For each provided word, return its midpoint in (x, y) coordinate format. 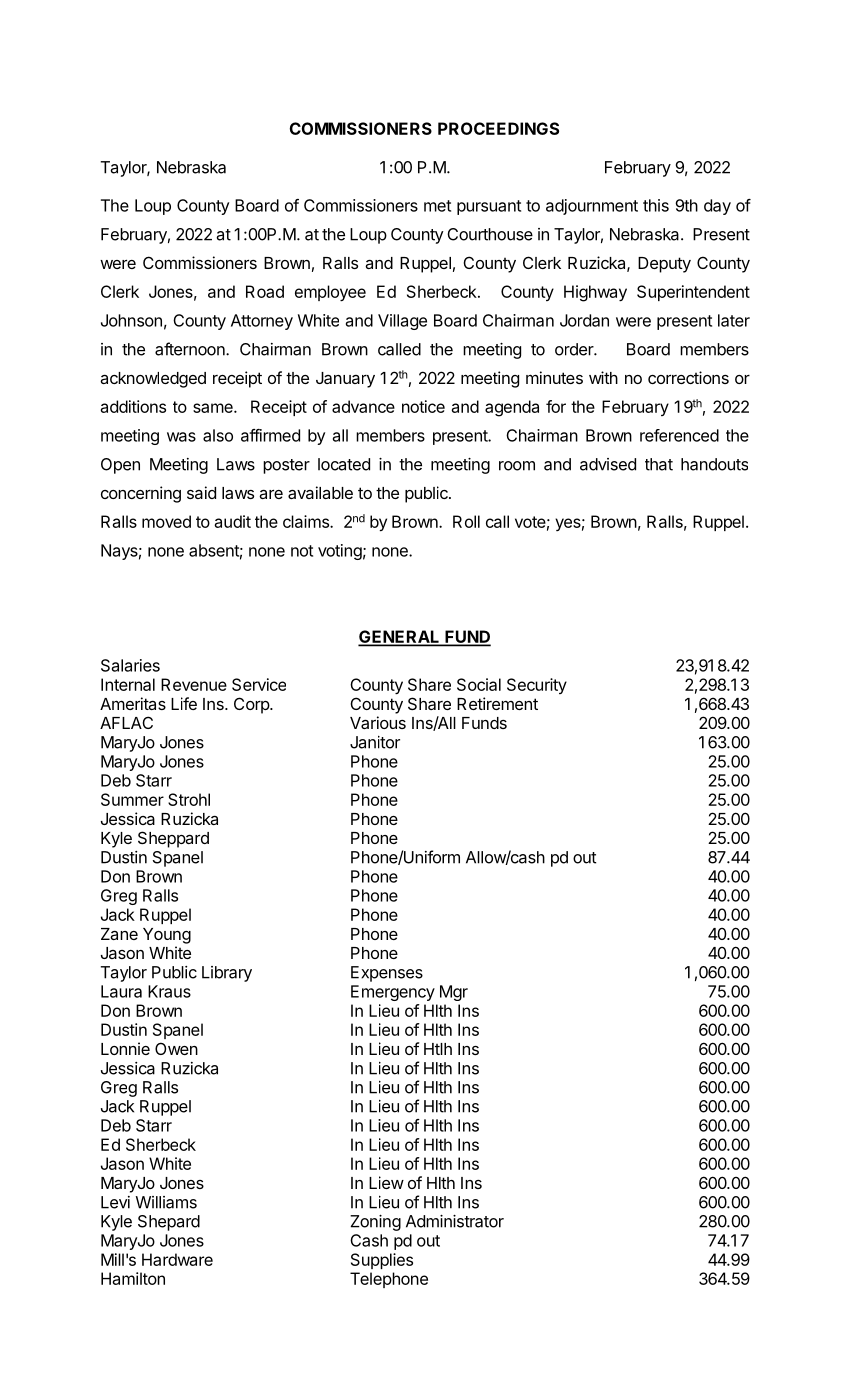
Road (265, 291)
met (437, 206)
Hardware (177, 1259)
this (656, 205)
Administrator (455, 1221)
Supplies (382, 1261)
